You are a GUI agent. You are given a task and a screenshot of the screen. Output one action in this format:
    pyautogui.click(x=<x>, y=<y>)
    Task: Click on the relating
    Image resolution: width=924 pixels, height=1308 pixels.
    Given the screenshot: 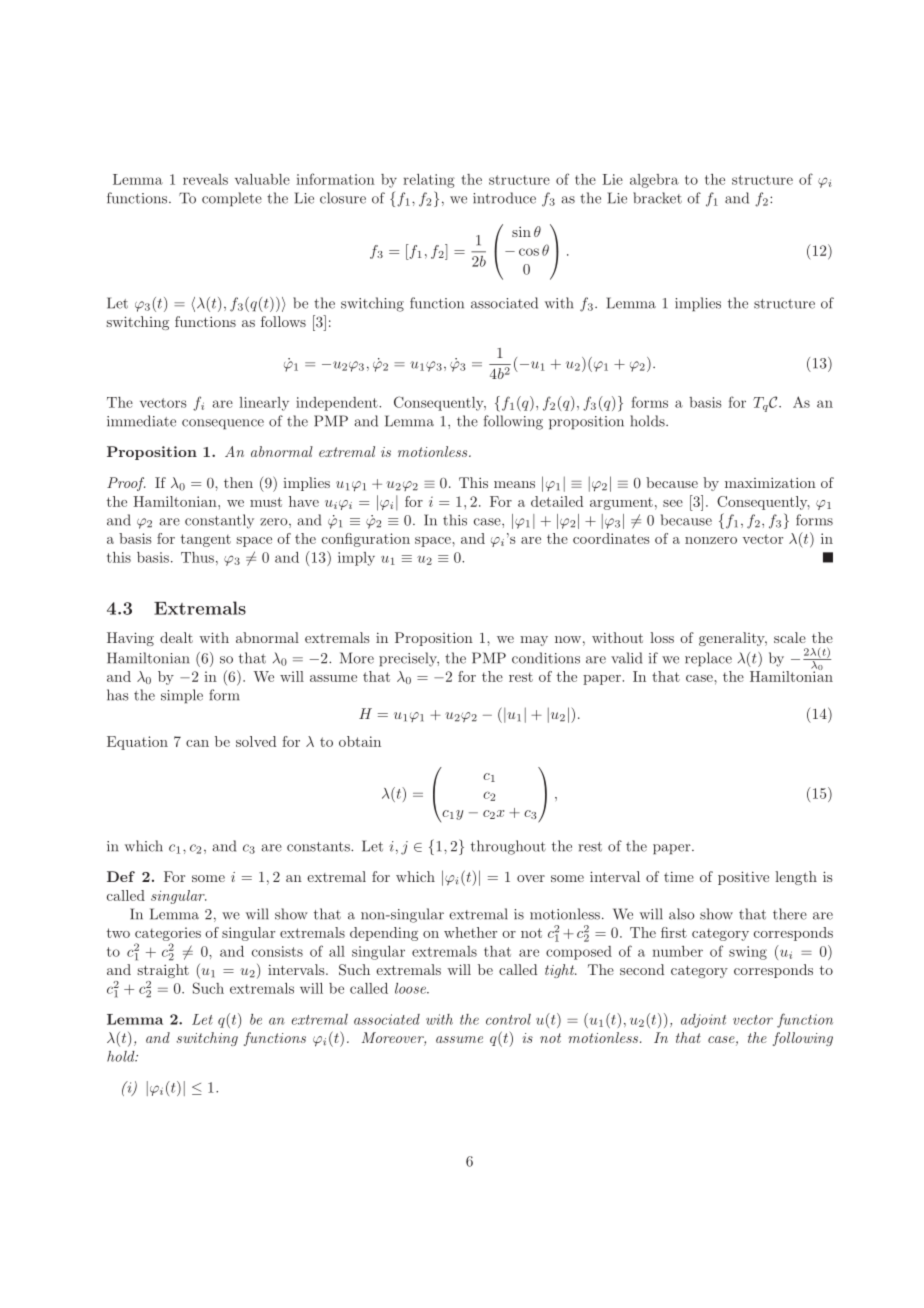 What is the action you would take?
    pyautogui.click(x=429, y=181)
